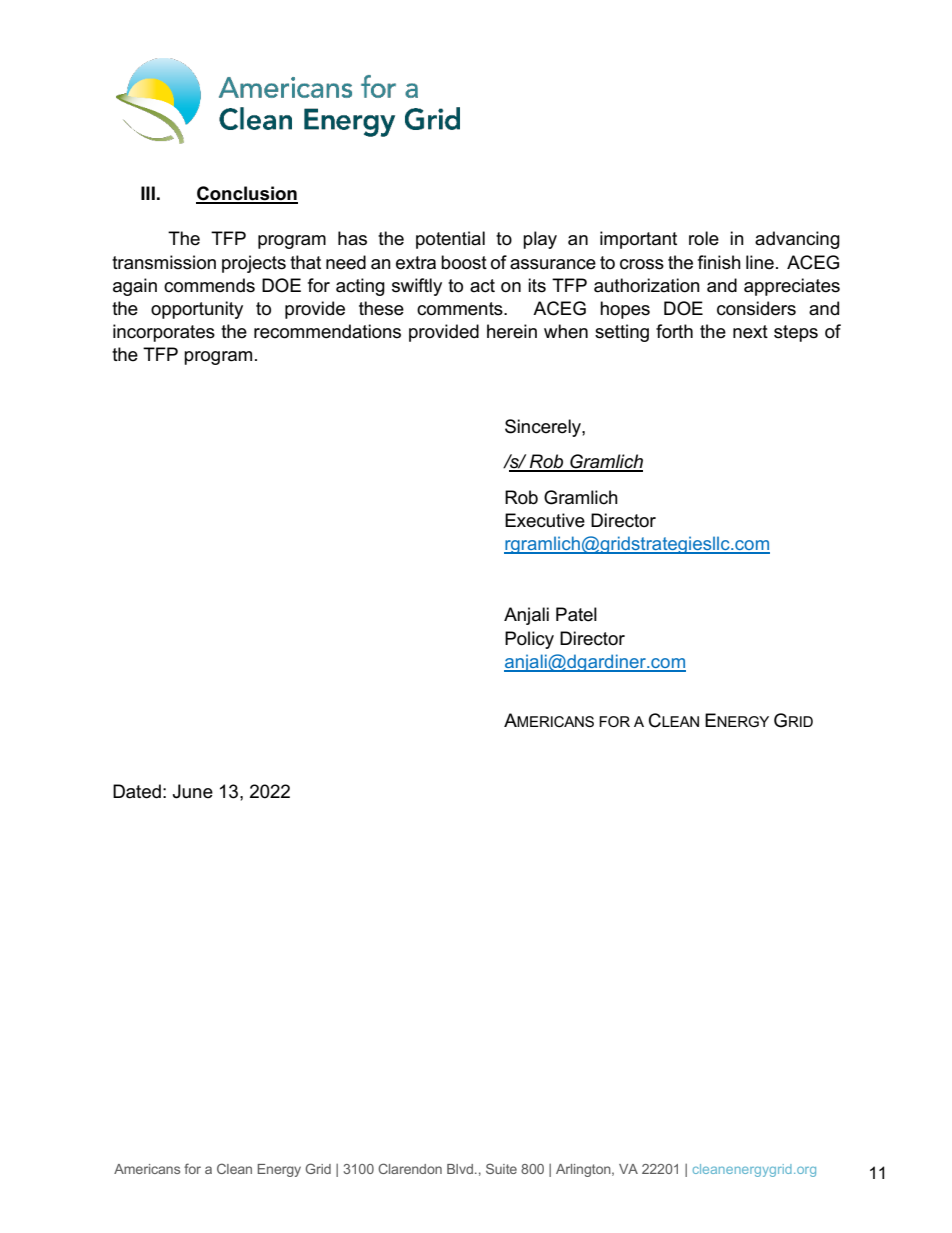 The image size is (952, 1233). Describe the element at coordinates (704, 238) in the screenshot. I see `role` at that location.
